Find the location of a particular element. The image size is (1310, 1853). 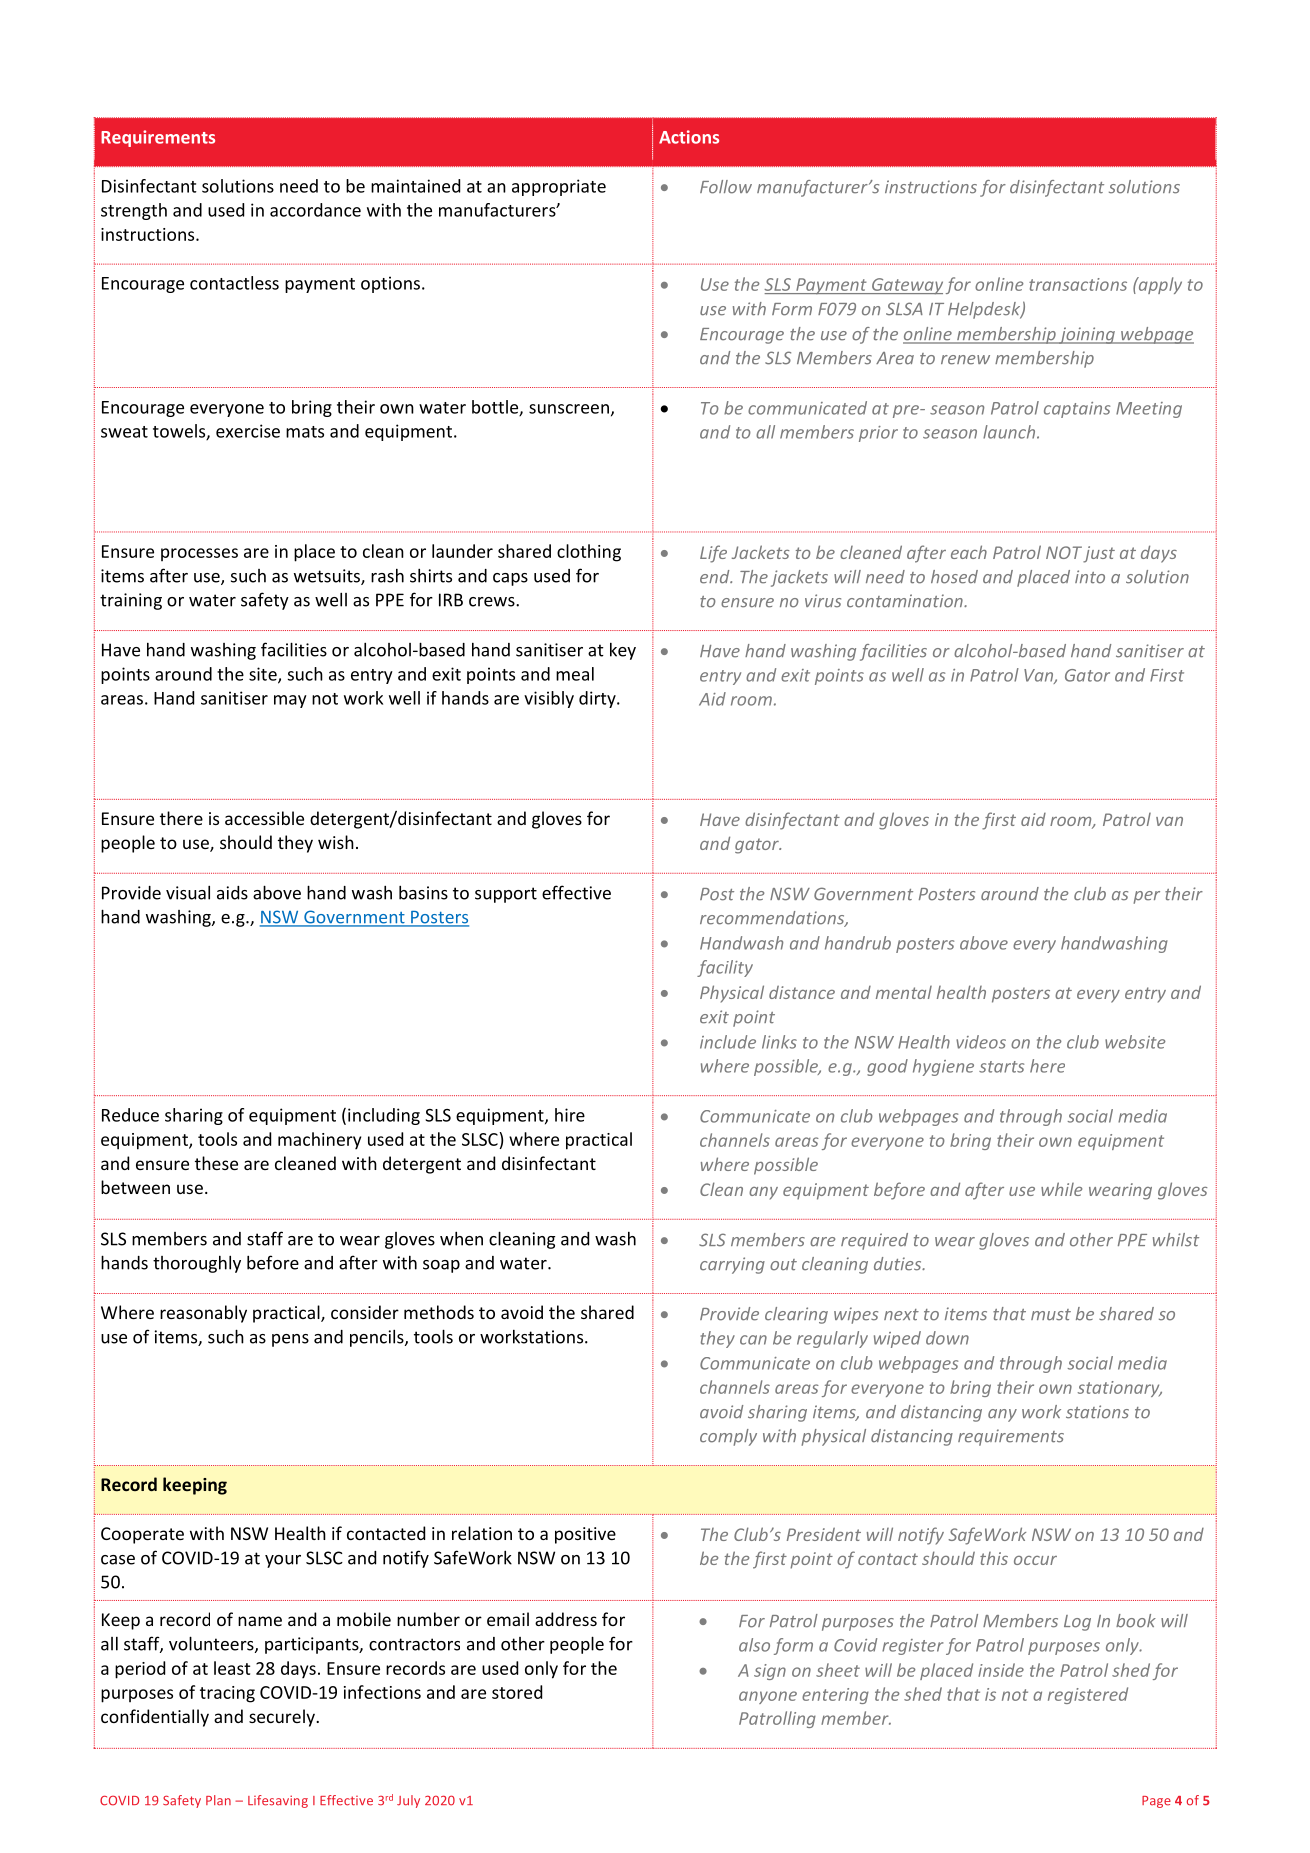

dirty is located at coordinates (598, 699).
